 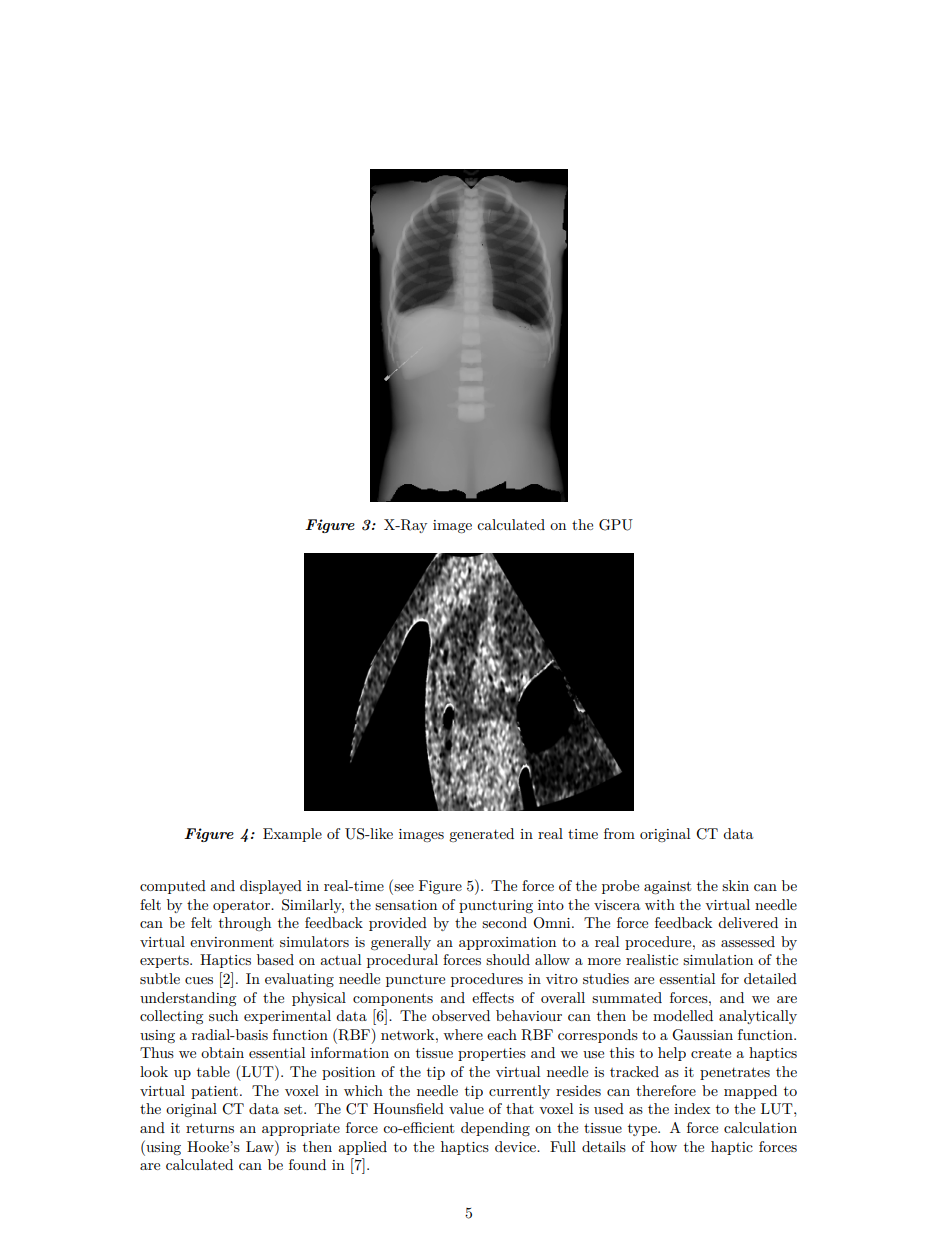 I want to click on skin, so click(x=735, y=885).
